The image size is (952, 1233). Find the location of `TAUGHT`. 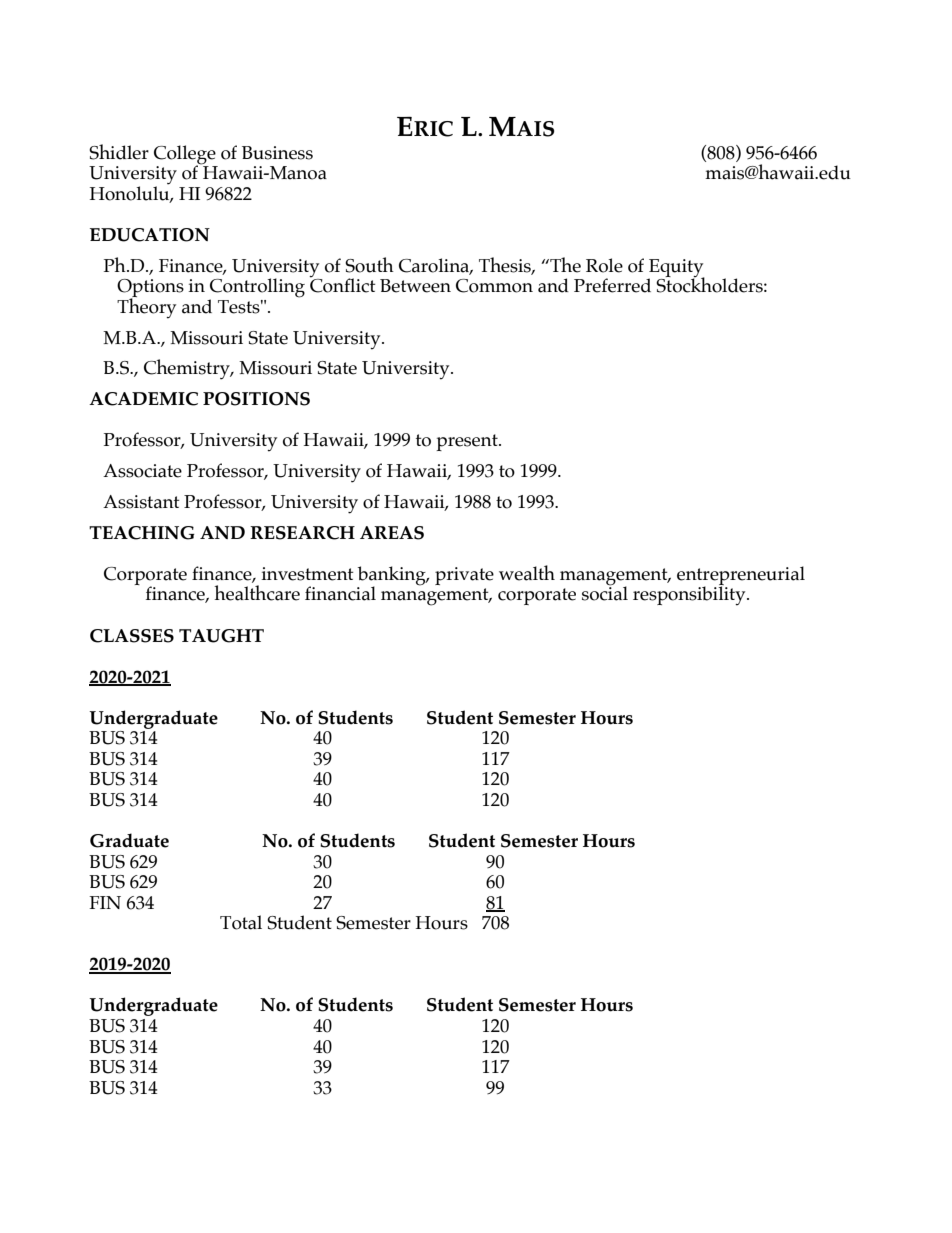

TAUGHT is located at coordinates (221, 636).
